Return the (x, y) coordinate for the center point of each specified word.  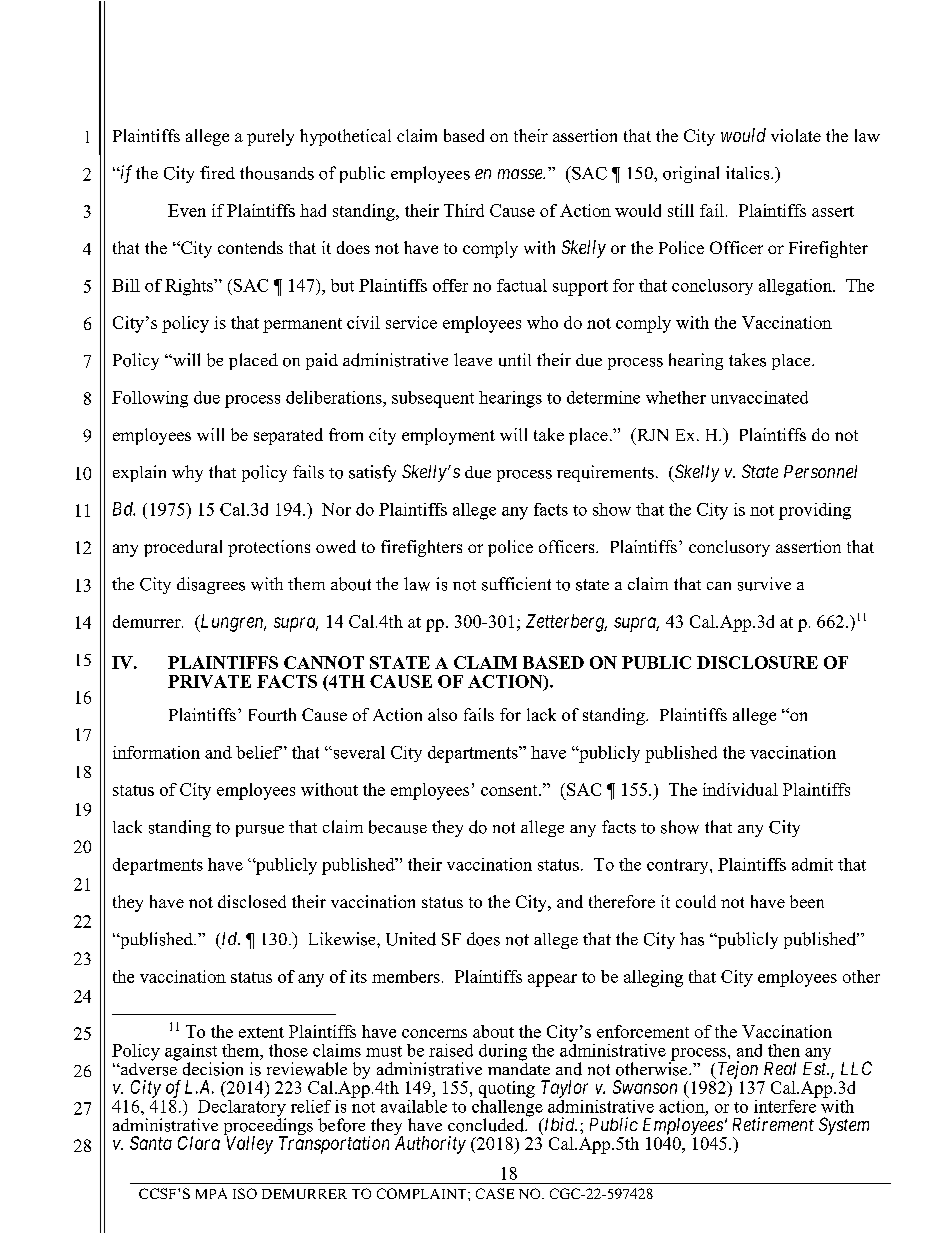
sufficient (516, 584)
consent (510, 790)
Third (464, 210)
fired (217, 172)
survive (764, 584)
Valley (250, 1145)
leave (473, 359)
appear (552, 980)
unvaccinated (759, 397)
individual (740, 789)
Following (150, 399)
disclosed (252, 901)
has (692, 939)
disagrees (211, 585)
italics (749, 173)
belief (259, 752)
